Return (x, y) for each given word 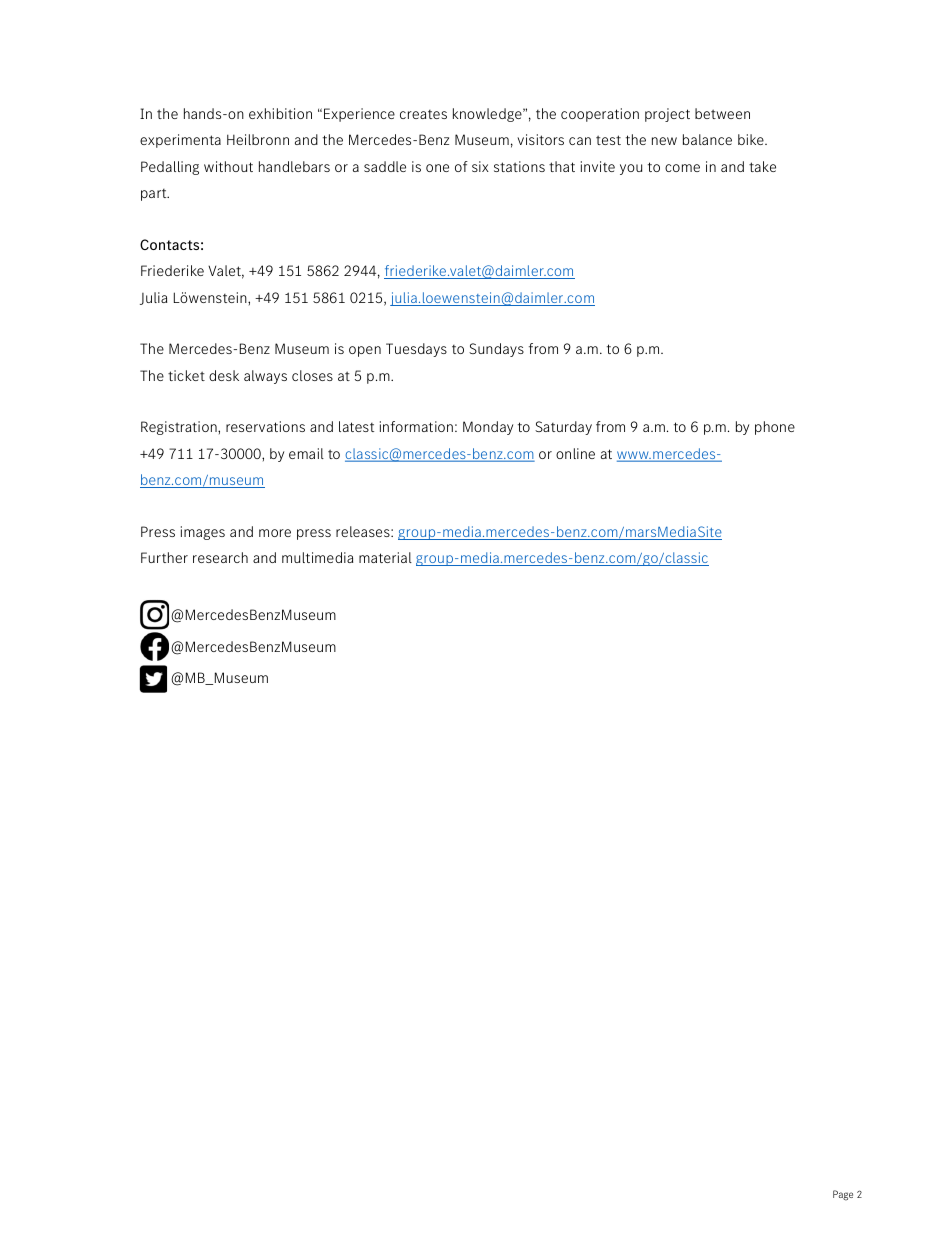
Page (843, 1195)
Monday (488, 428)
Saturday (563, 428)
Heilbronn (258, 139)
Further (164, 557)
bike (752, 139)
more (275, 533)
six (480, 166)
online (575, 453)
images (203, 533)
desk (224, 375)
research (220, 557)
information (416, 426)
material (385, 557)
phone (775, 428)
